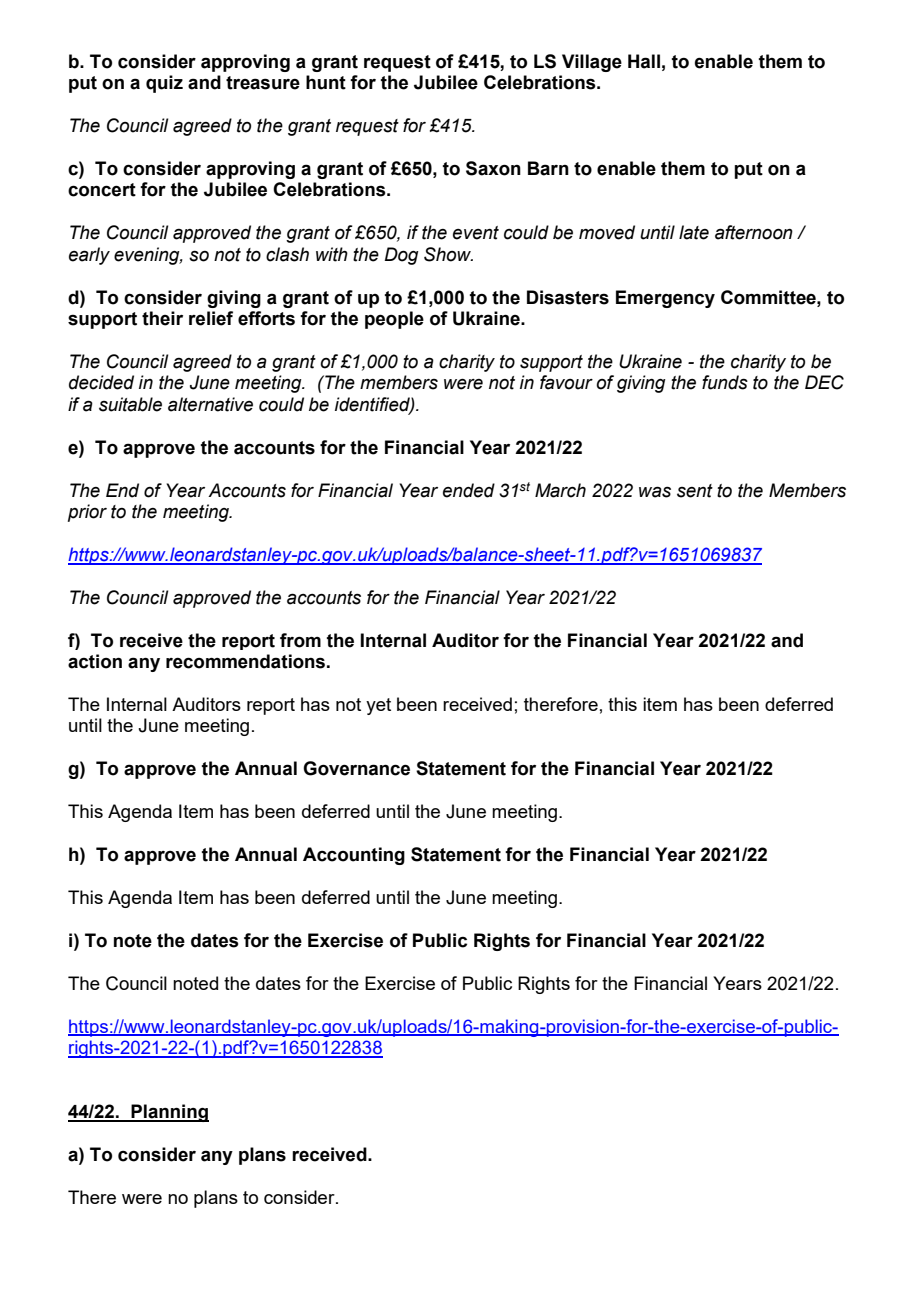 Image resolution: width=924 pixels, height=1308 pixels. What do you see at coordinates (592, 63) in the screenshot?
I see `Village` at bounding box center [592, 63].
